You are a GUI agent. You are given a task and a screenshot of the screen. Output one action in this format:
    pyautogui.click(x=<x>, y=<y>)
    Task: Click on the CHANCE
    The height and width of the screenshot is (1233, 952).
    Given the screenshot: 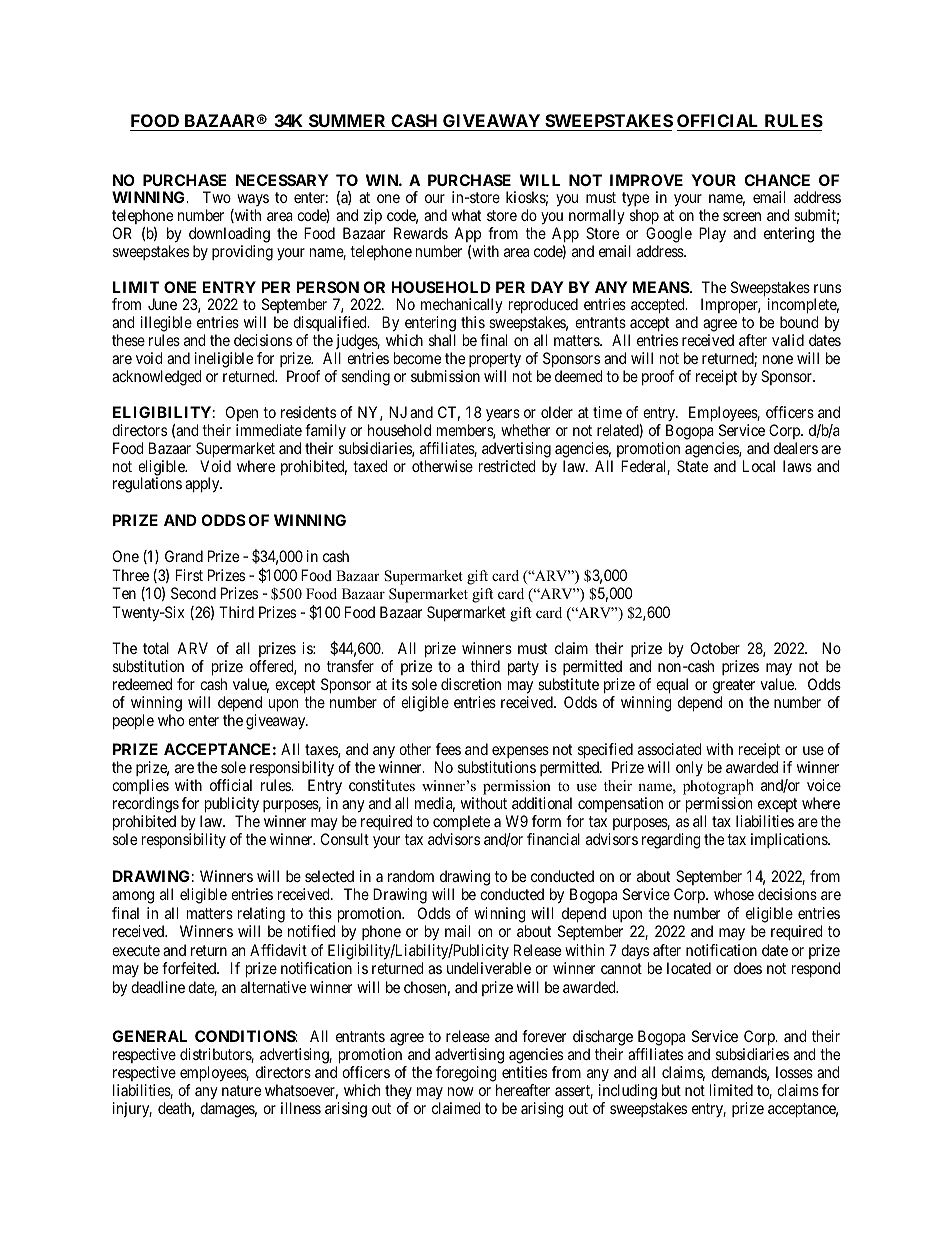 What is the action you would take?
    pyautogui.click(x=777, y=180)
